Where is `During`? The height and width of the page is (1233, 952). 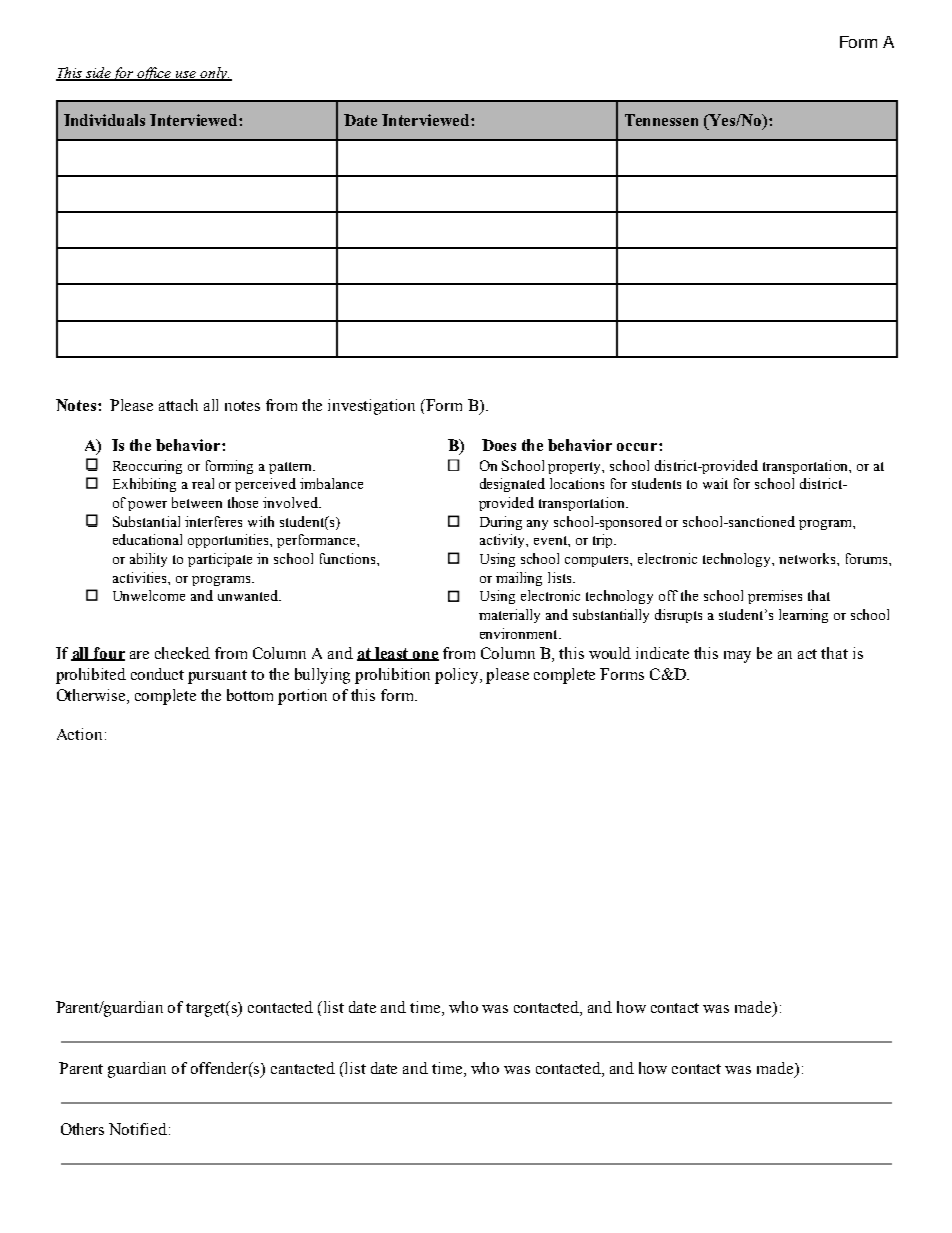
During is located at coordinates (501, 523).
